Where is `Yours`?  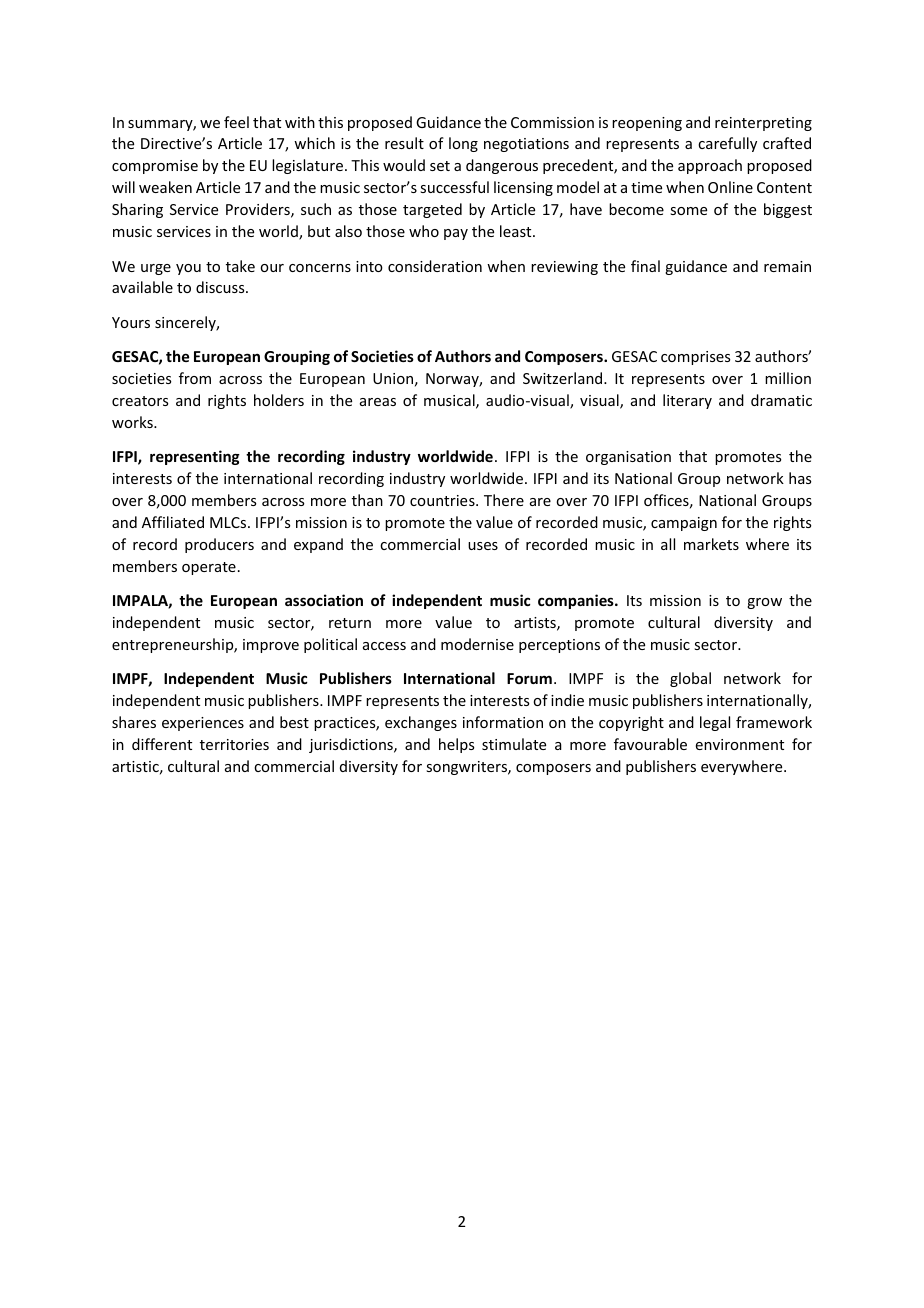 Yours is located at coordinates (131, 322).
